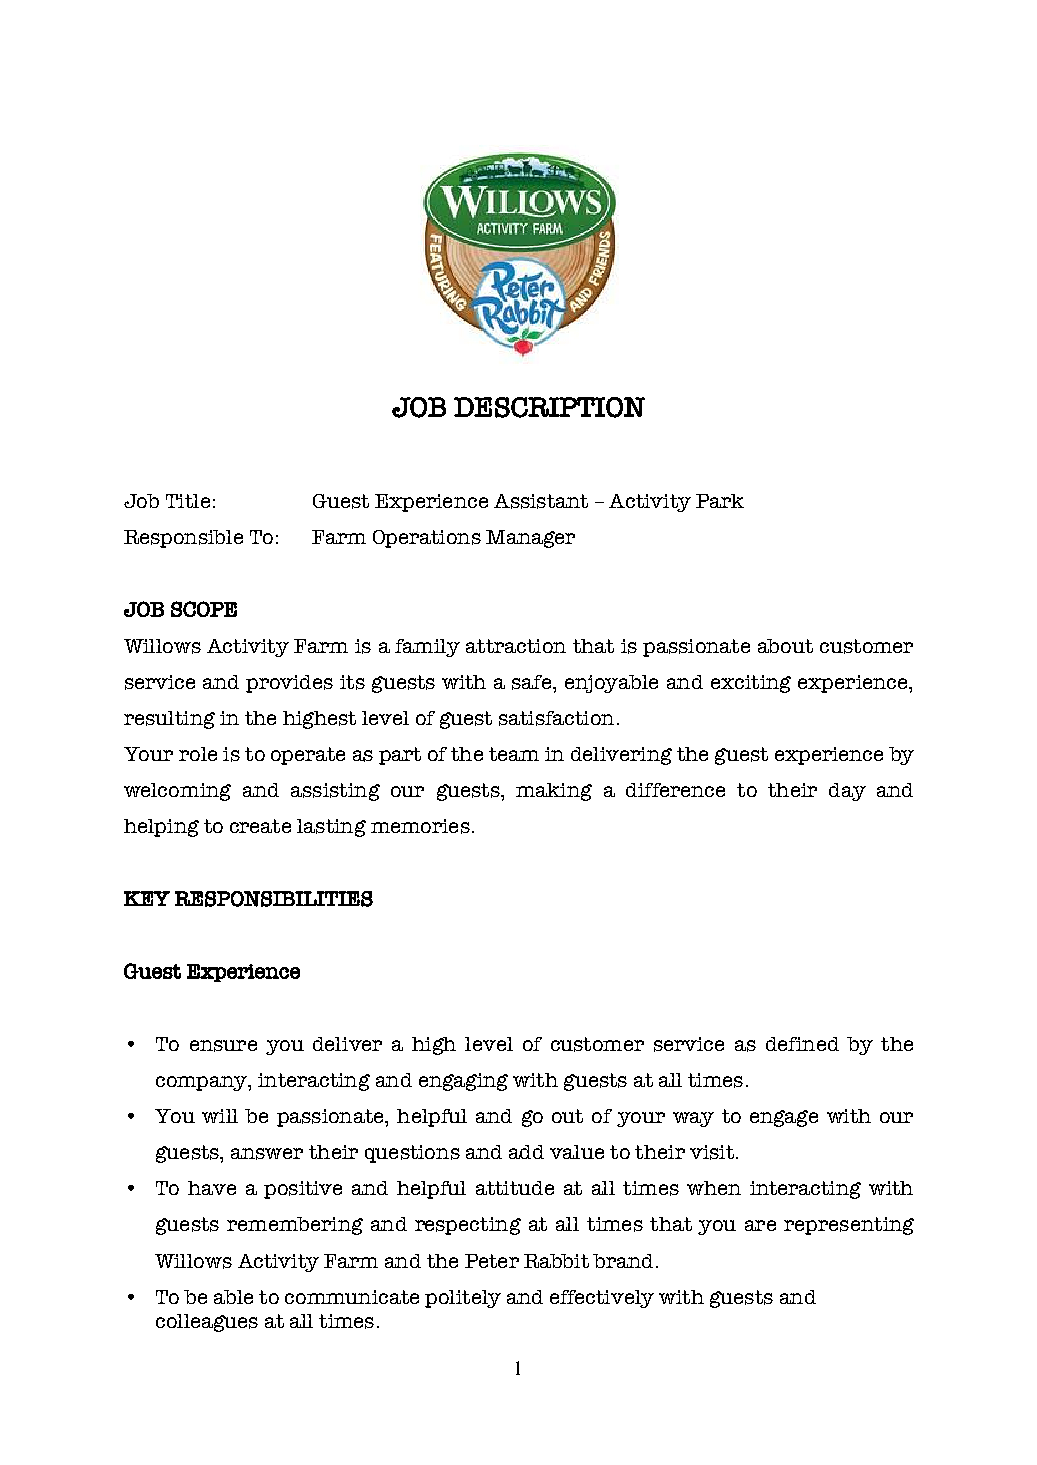 This screenshot has width=1037, height=1465. I want to click on memories, so click(420, 826).
